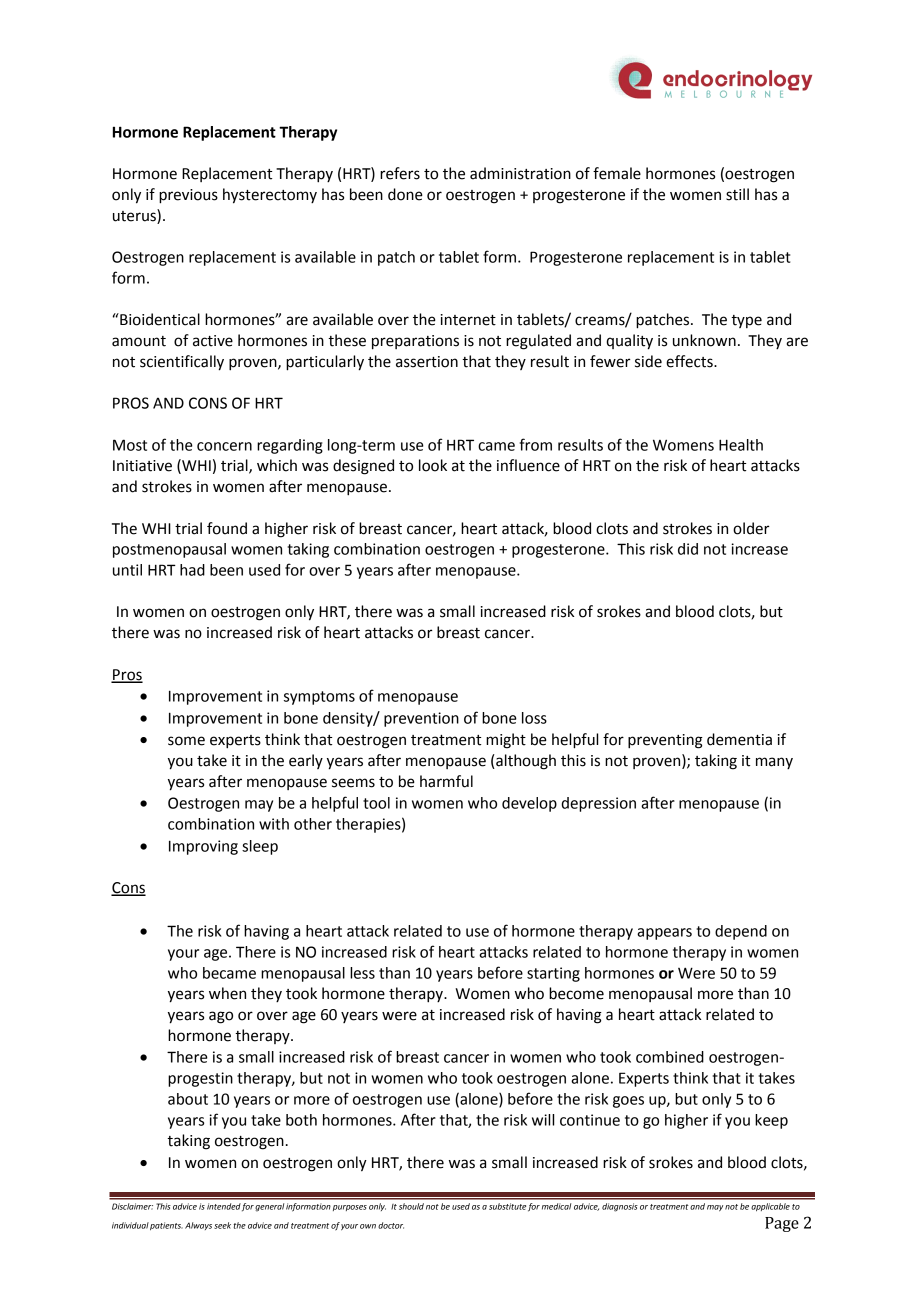 The image size is (924, 1308). I want to click on depend, so click(741, 932).
